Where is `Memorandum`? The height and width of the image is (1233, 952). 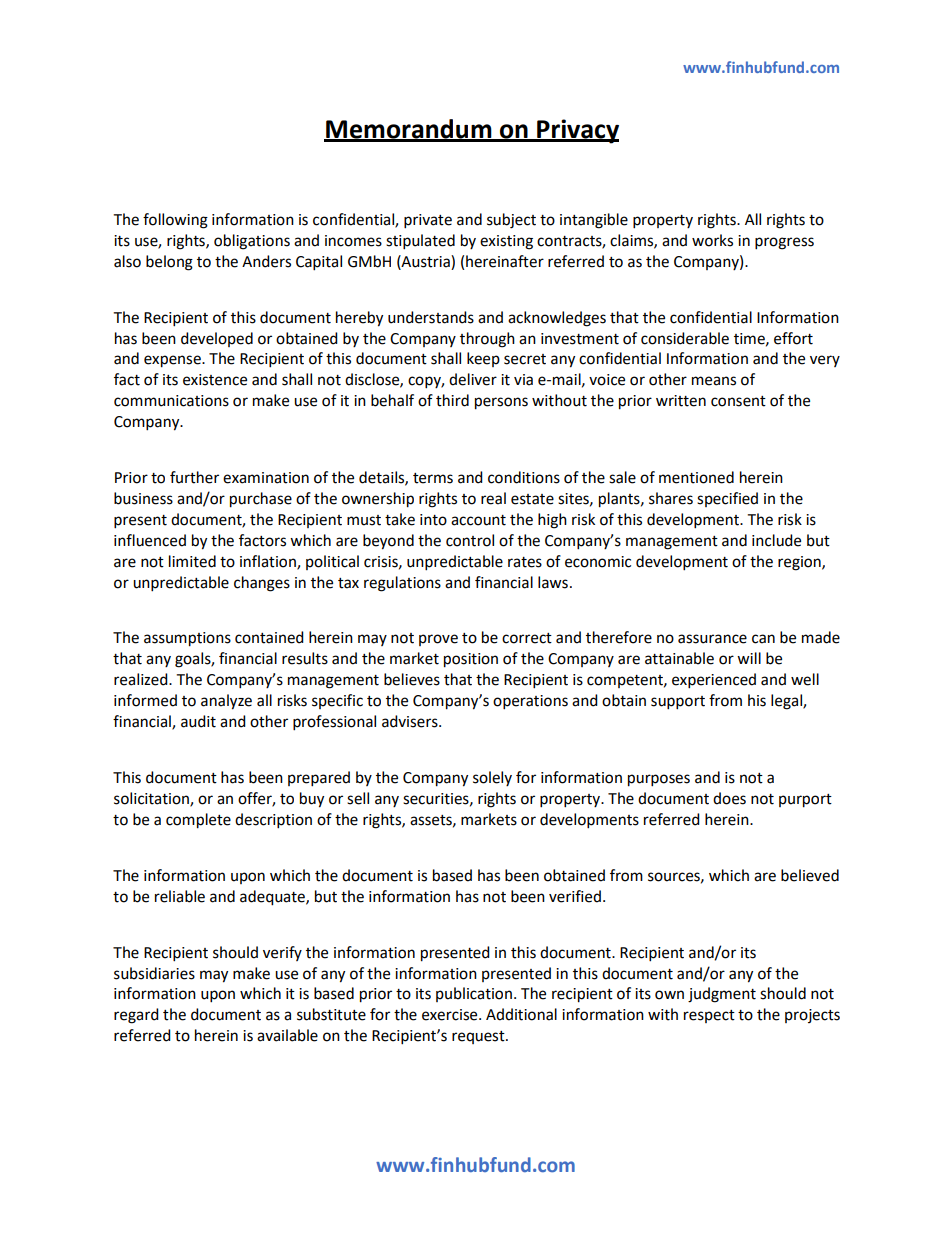 Memorandum is located at coordinates (409, 130).
